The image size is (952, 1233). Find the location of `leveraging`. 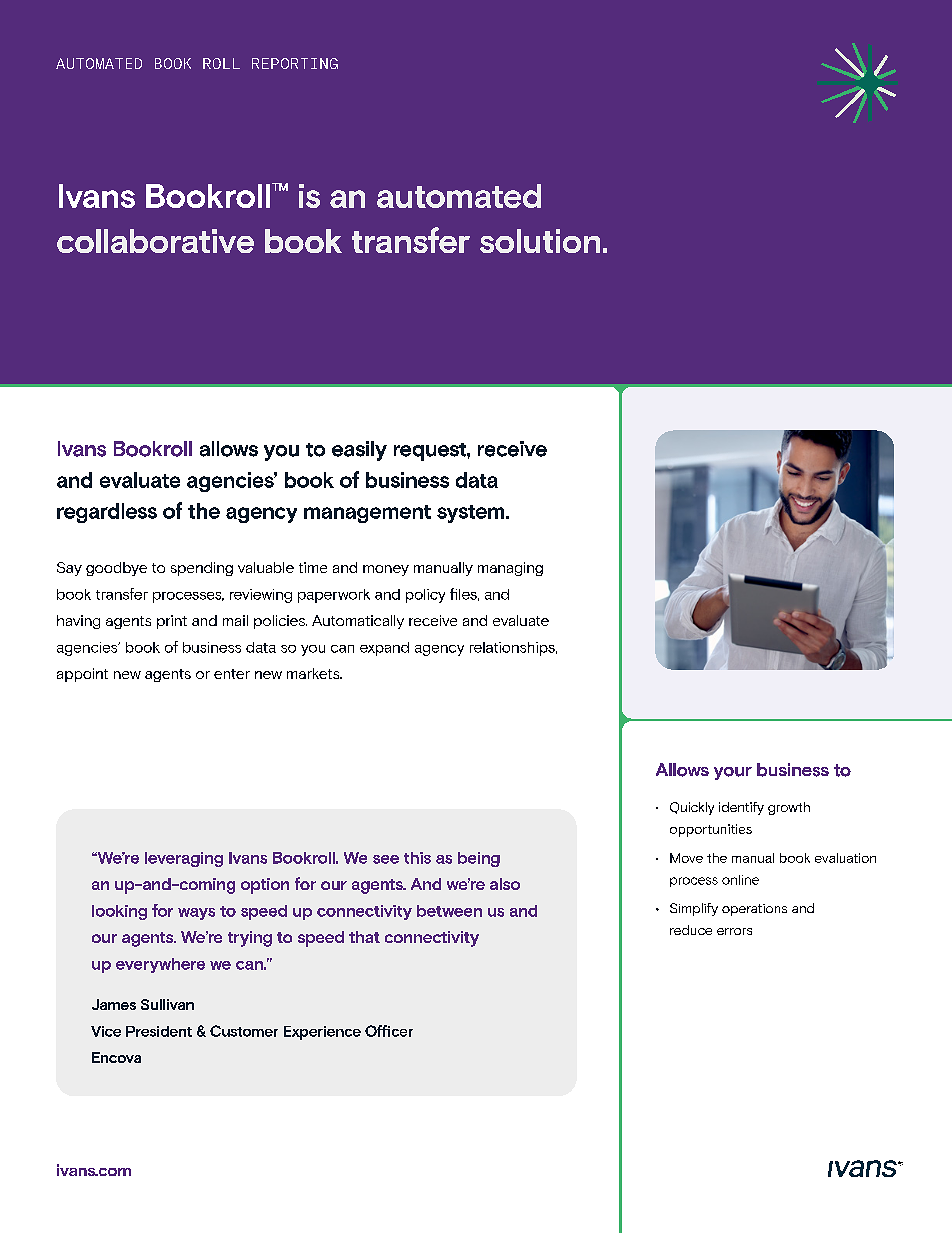

leveraging is located at coordinates (184, 859).
